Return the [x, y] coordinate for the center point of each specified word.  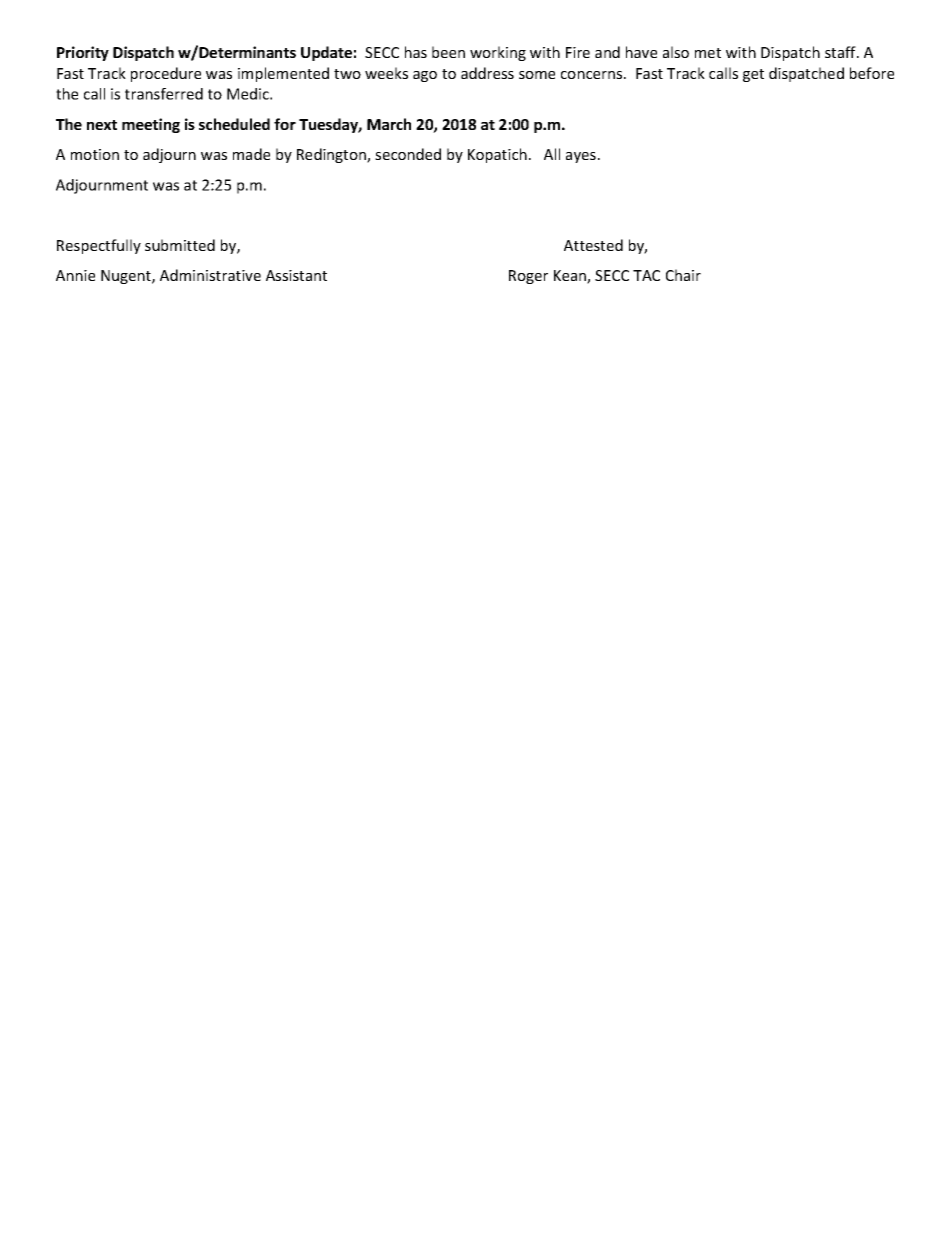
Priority [83, 53]
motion [95, 154]
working [498, 53]
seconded [408, 154]
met [708, 53]
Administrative [210, 275]
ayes [581, 157]
